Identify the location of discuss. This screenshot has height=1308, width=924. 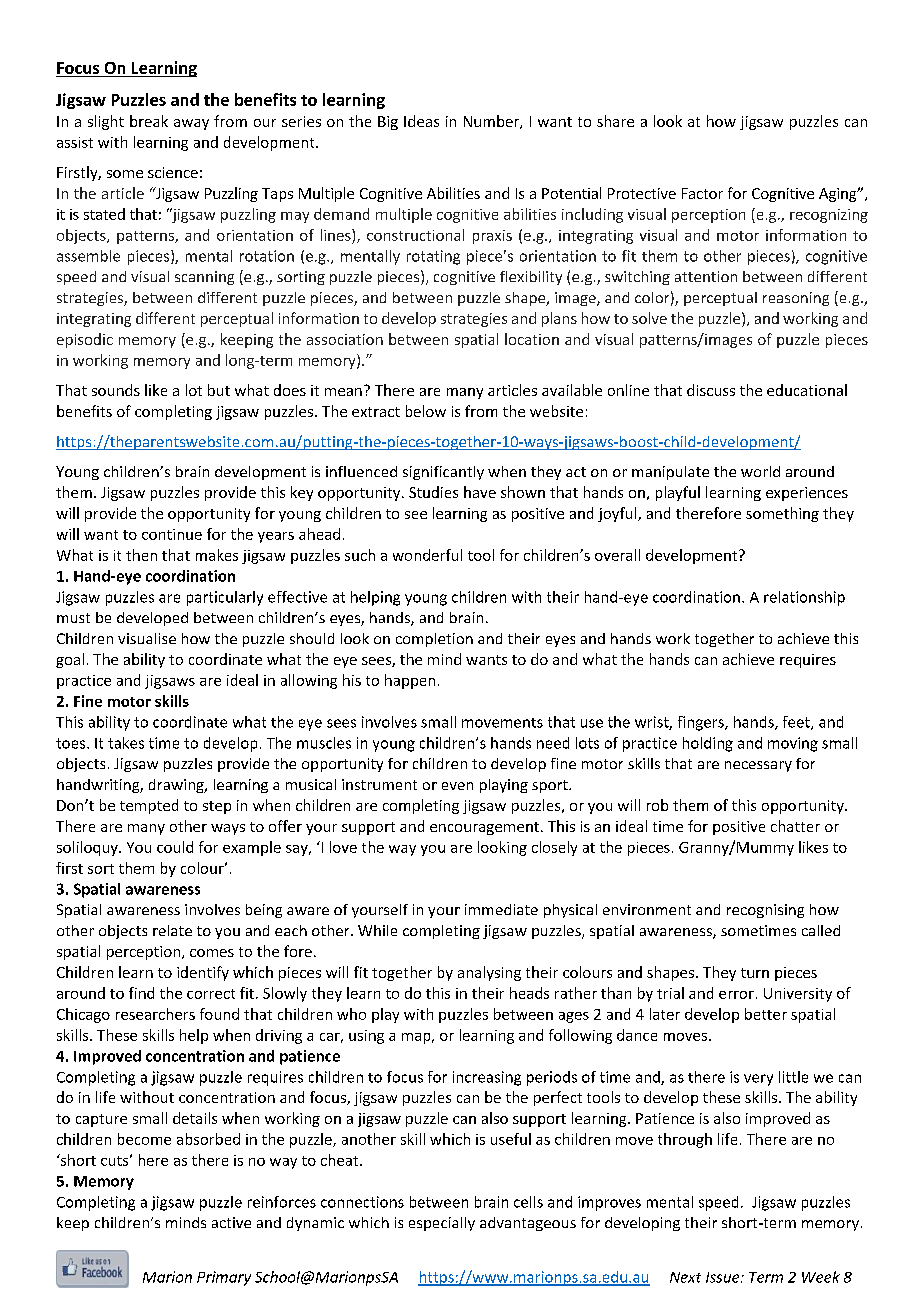
(711, 390).
